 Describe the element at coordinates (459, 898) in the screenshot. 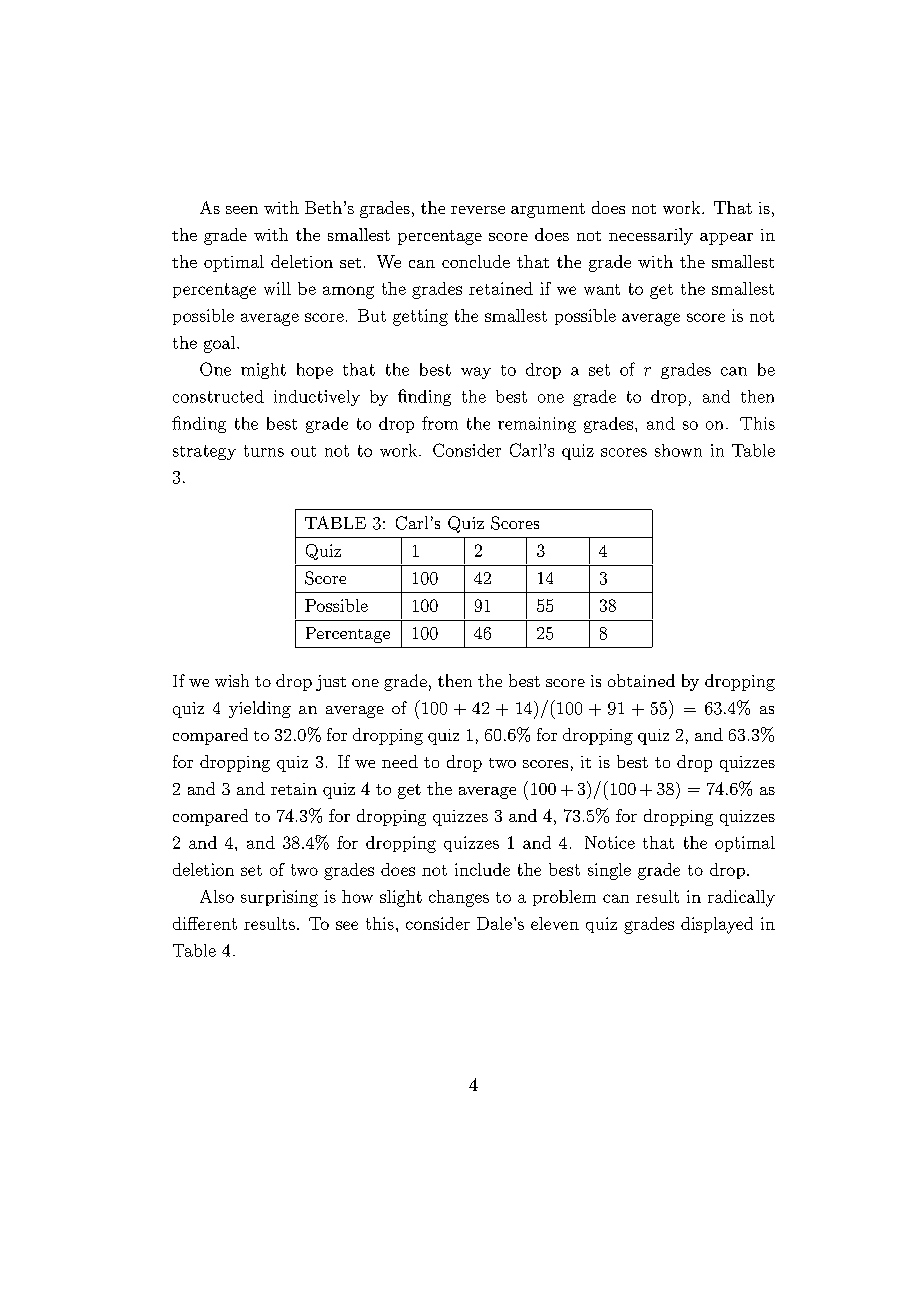

I see `changes` at that location.
